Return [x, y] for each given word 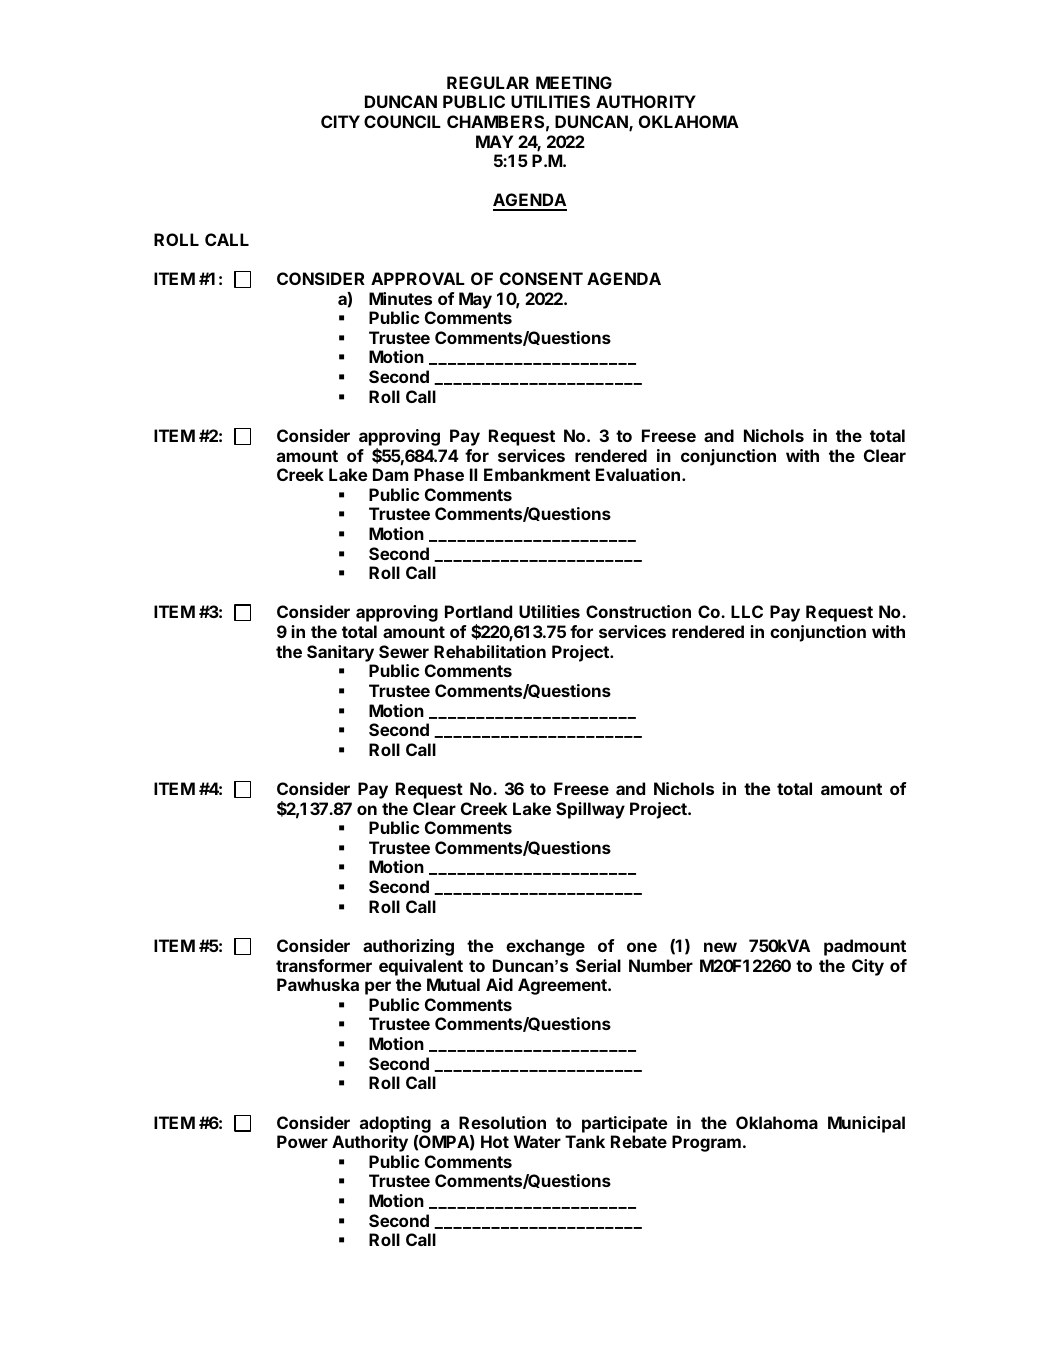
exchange [545, 947]
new [720, 947]
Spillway [590, 810]
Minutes [400, 298]
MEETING [574, 82]
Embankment [537, 474]
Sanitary [340, 653]
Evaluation [638, 474]
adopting [395, 1124]
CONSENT [541, 278]
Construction [638, 611]
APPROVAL [418, 278]
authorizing [408, 947]
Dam [390, 474]
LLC [747, 611]
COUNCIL [402, 121]
